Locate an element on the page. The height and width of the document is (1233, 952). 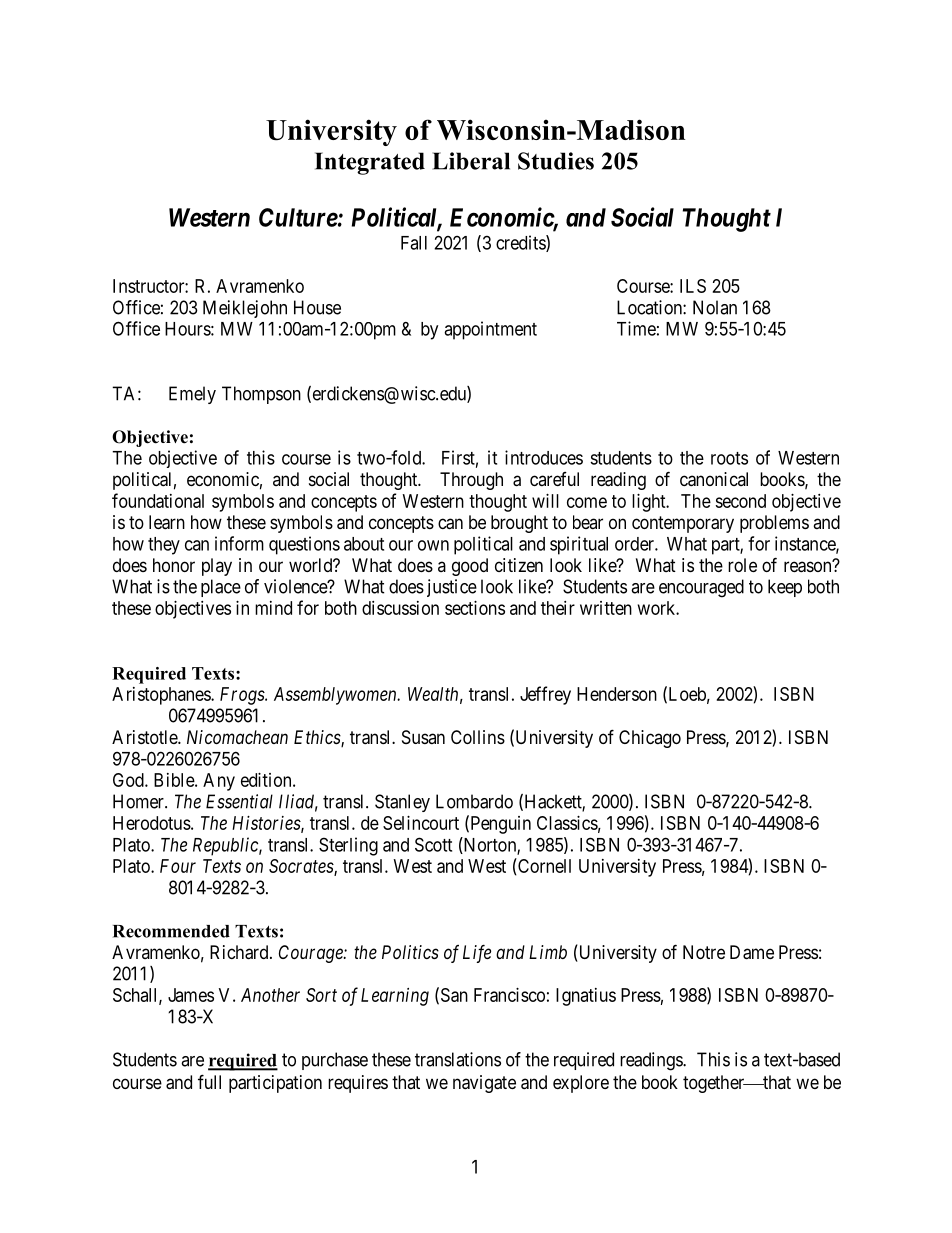
Culture is located at coordinates (298, 217).
